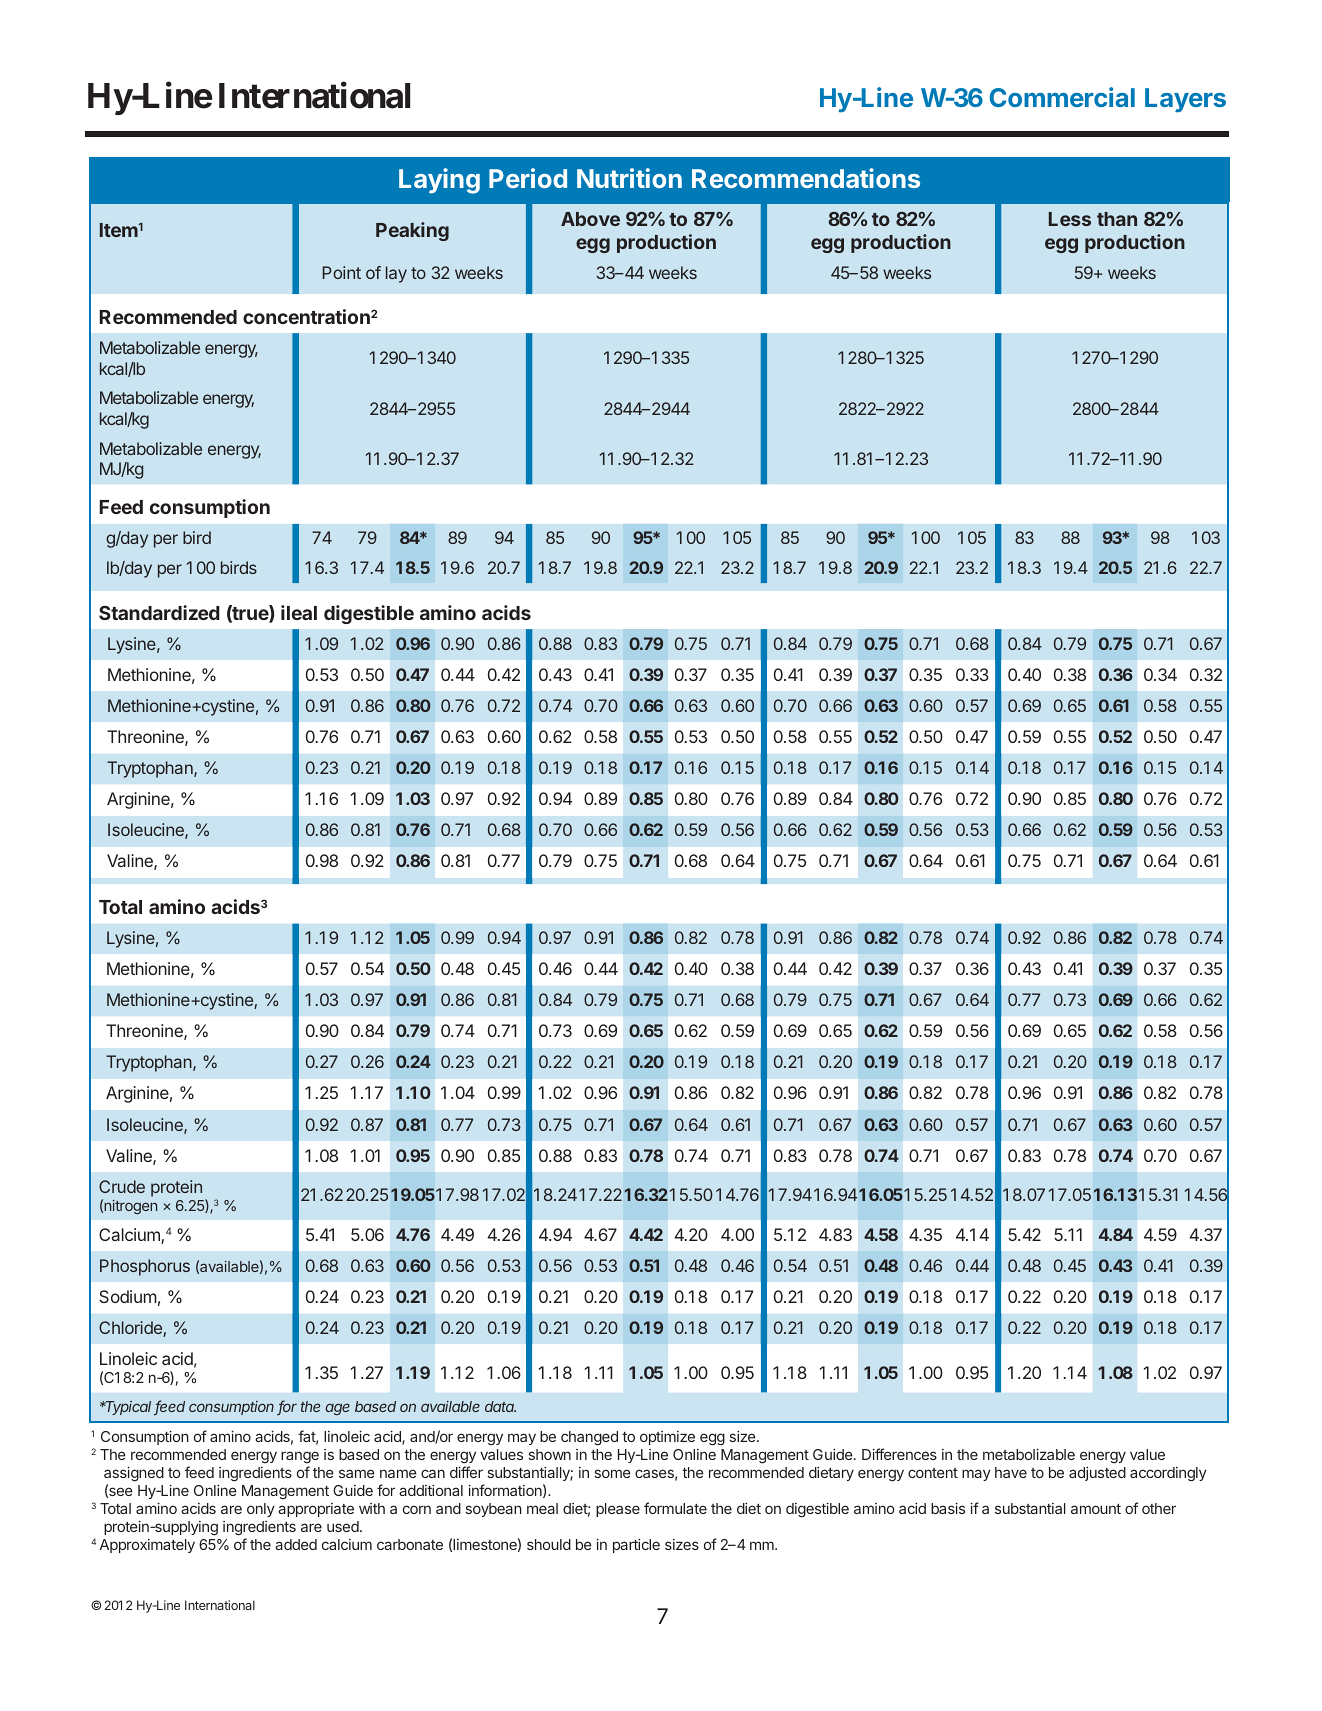 This page has width=1322, height=1711. What do you see at coordinates (159, 612) in the page?
I see `Standardized` at bounding box center [159, 612].
